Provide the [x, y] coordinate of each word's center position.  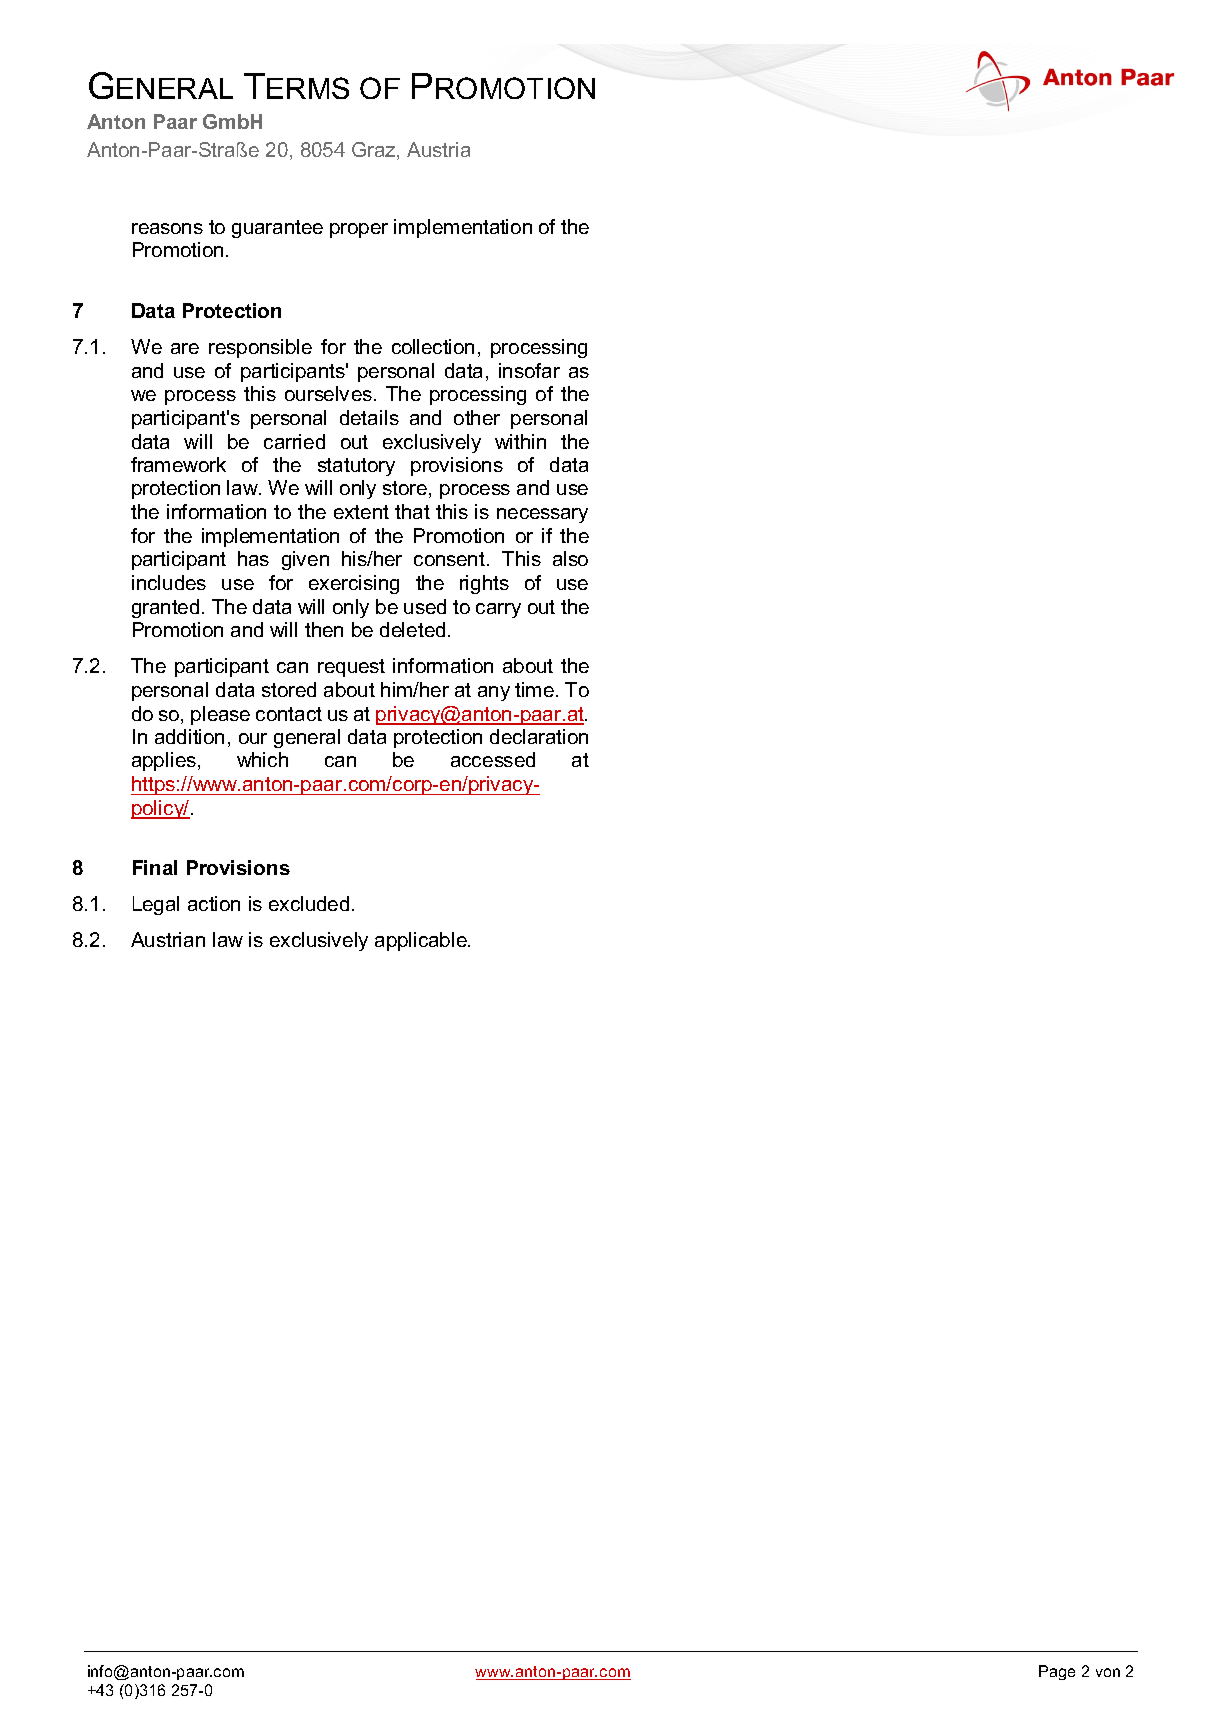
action [214, 903]
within [520, 441]
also [570, 558]
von [1108, 1672]
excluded [309, 903]
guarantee [277, 229]
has [253, 558]
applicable [422, 941]
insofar [529, 370]
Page [1057, 1672]
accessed [493, 759]
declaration [539, 736]
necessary [542, 515]
